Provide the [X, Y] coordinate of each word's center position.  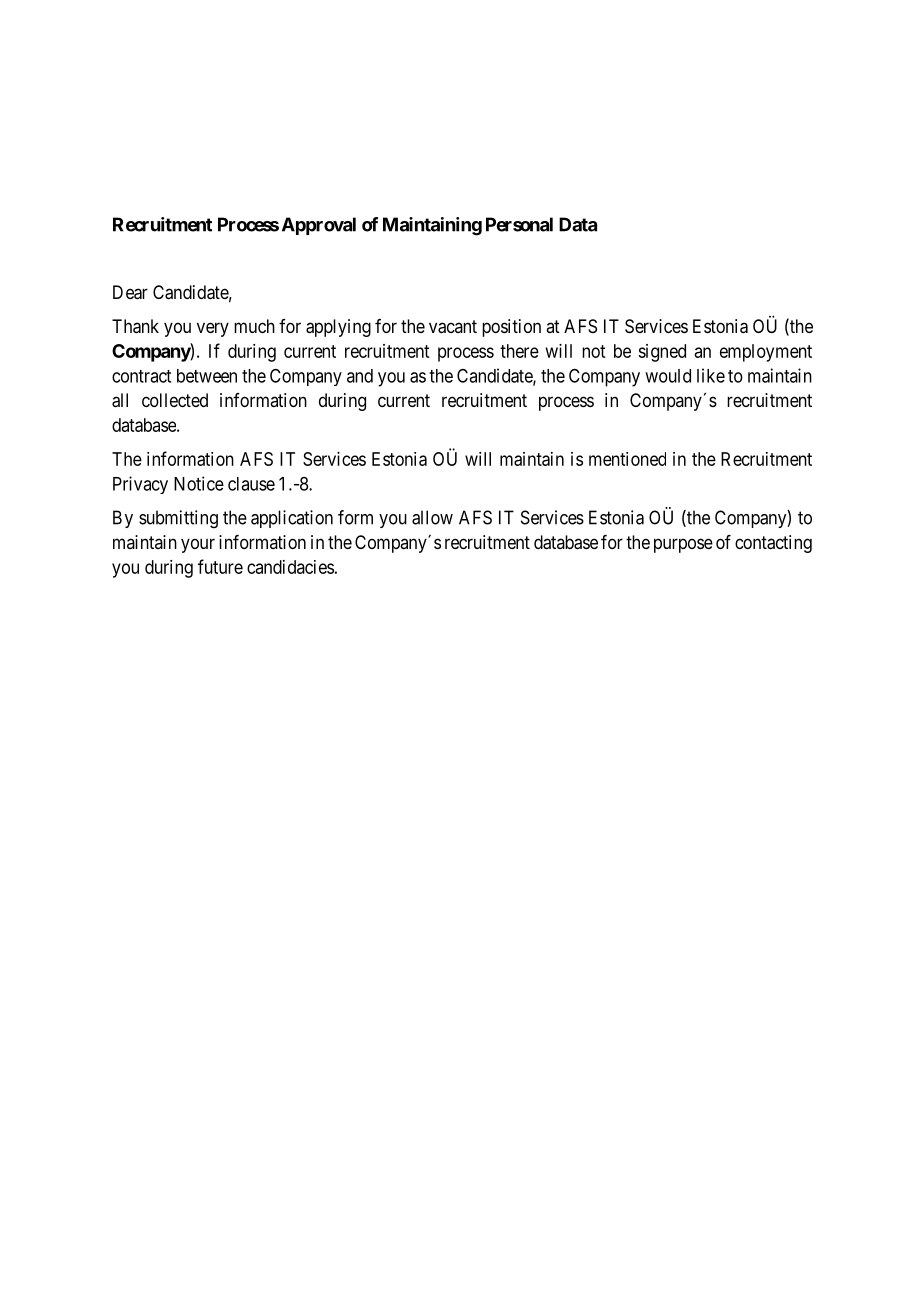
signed [662, 353]
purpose [683, 545]
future [220, 566]
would [668, 376]
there [519, 351]
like [711, 375]
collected [175, 400]
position [511, 328]
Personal [519, 224]
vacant [453, 327]
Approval [319, 226]
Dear [130, 292]
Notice [199, 483]
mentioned [627, 459]
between [207, 376]
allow [432, 517]
